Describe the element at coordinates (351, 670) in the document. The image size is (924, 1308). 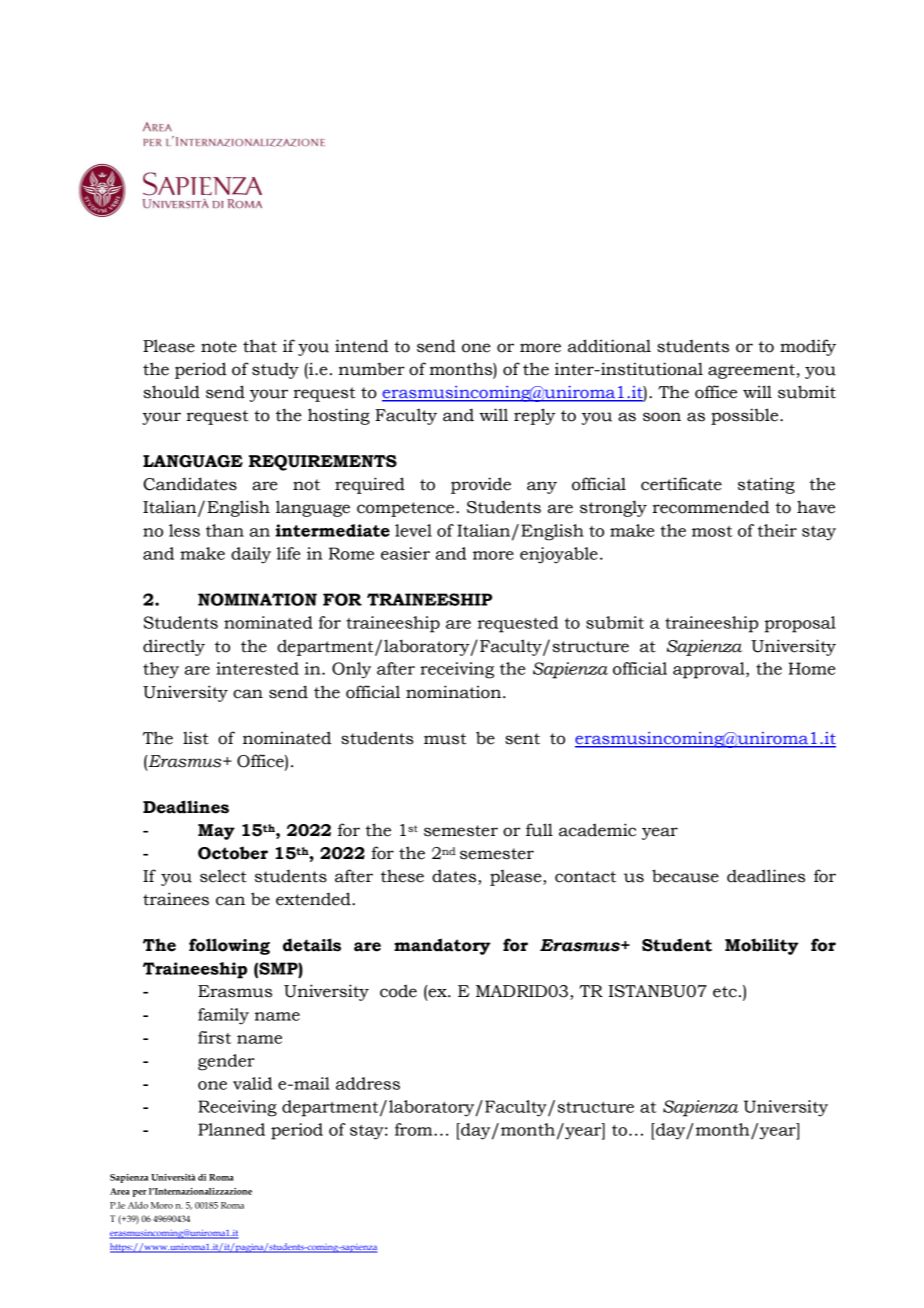
I see `Only` at that location.
